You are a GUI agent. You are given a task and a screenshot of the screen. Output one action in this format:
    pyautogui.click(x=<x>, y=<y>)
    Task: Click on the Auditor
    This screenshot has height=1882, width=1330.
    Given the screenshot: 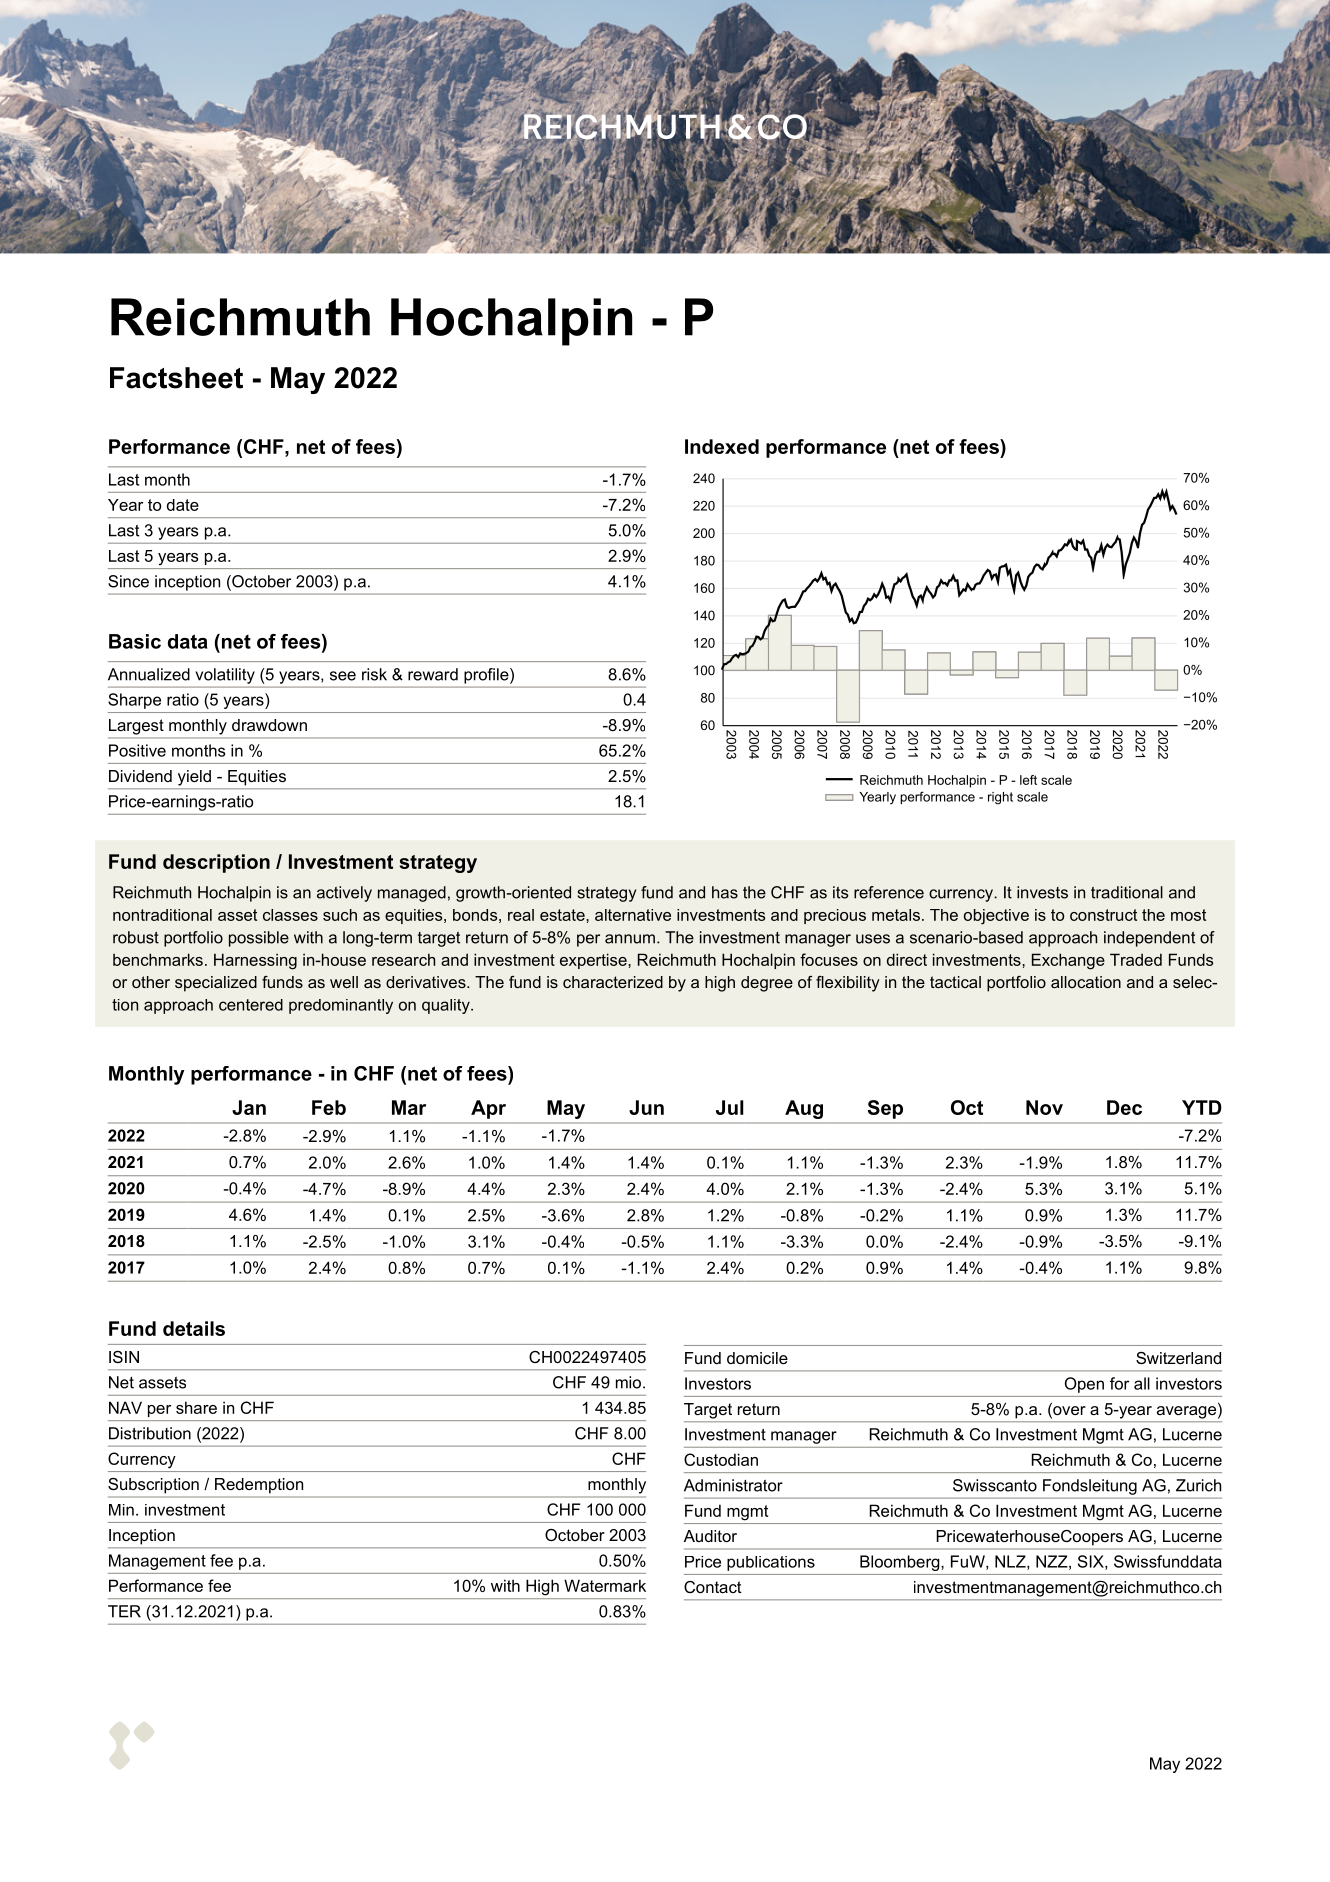 What is the action you would take?
    pyautogui.click(x=710, y=1536)
